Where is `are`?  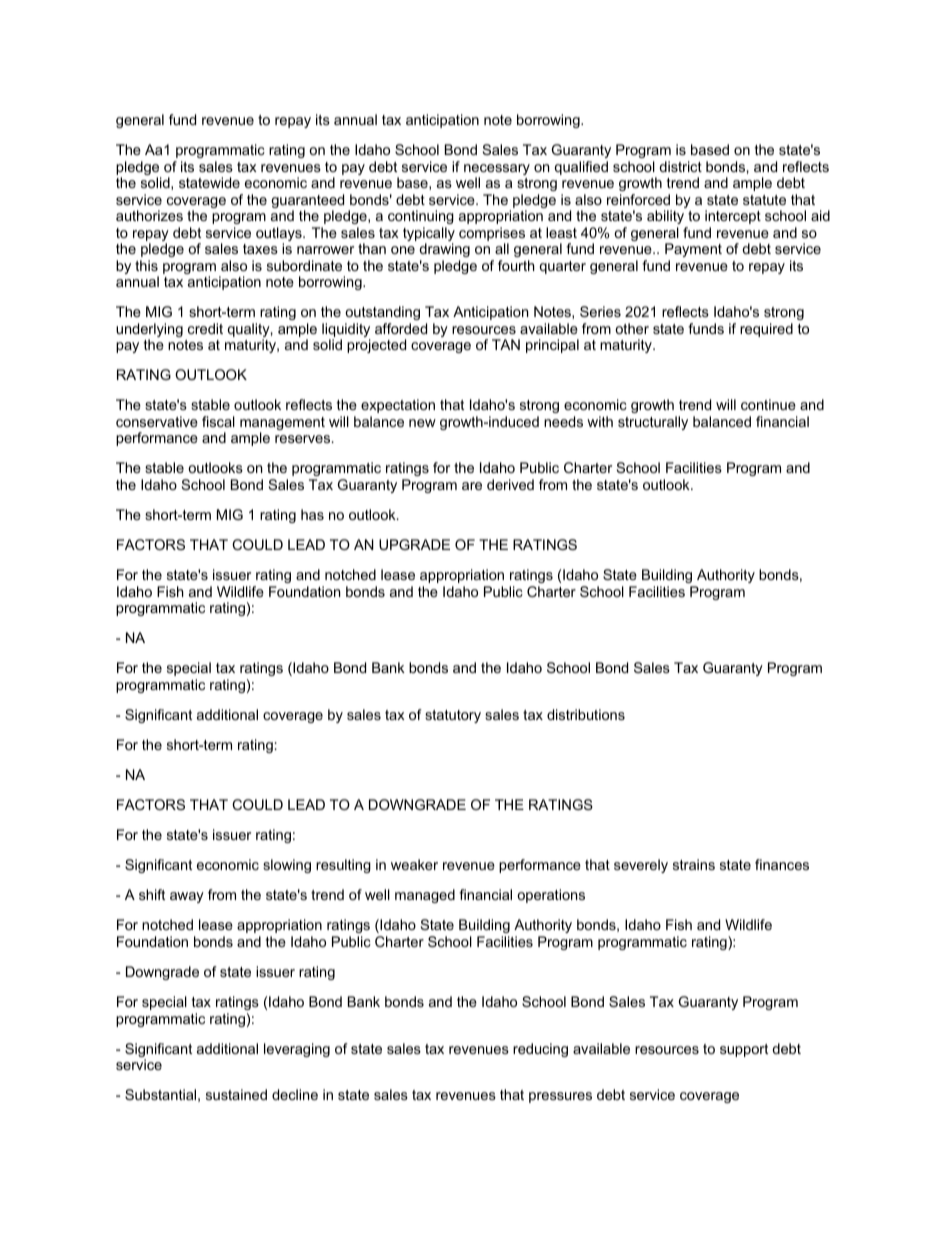 are is located at coordinates (472, 486).
